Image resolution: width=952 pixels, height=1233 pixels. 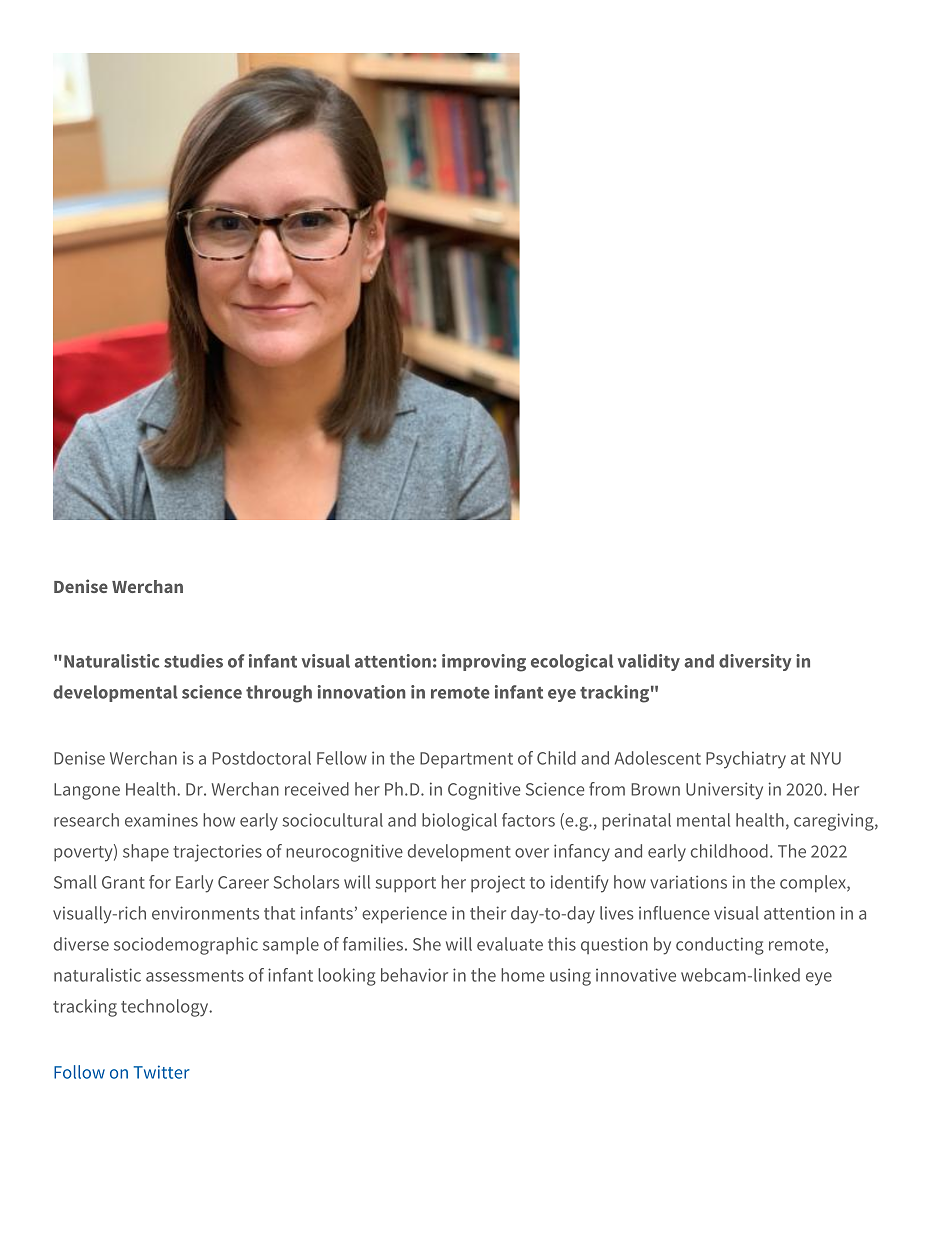 I want to click on improving, so click(x=484, y=663).
